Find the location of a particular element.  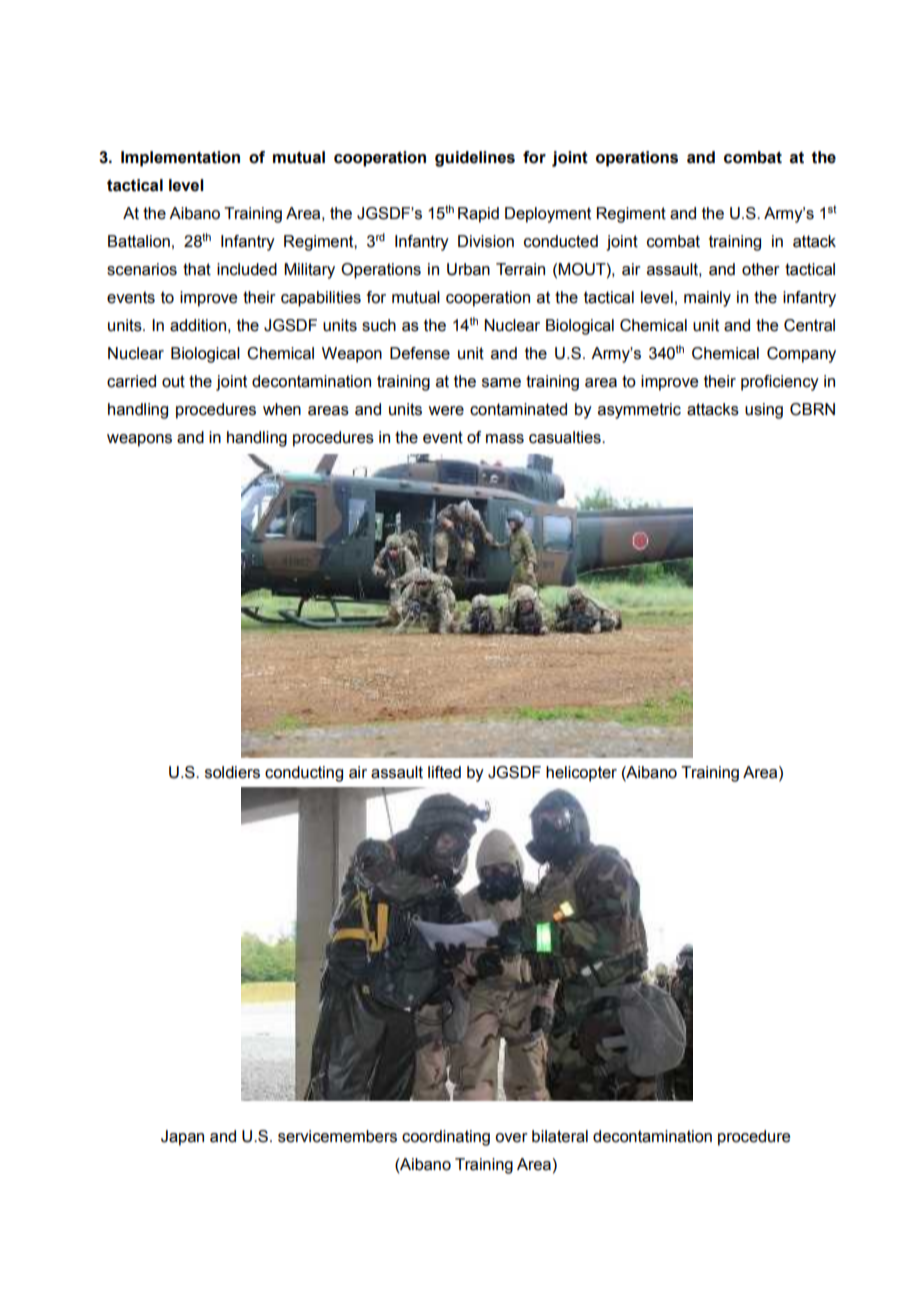

over is located at coordinates (511, 1138).
